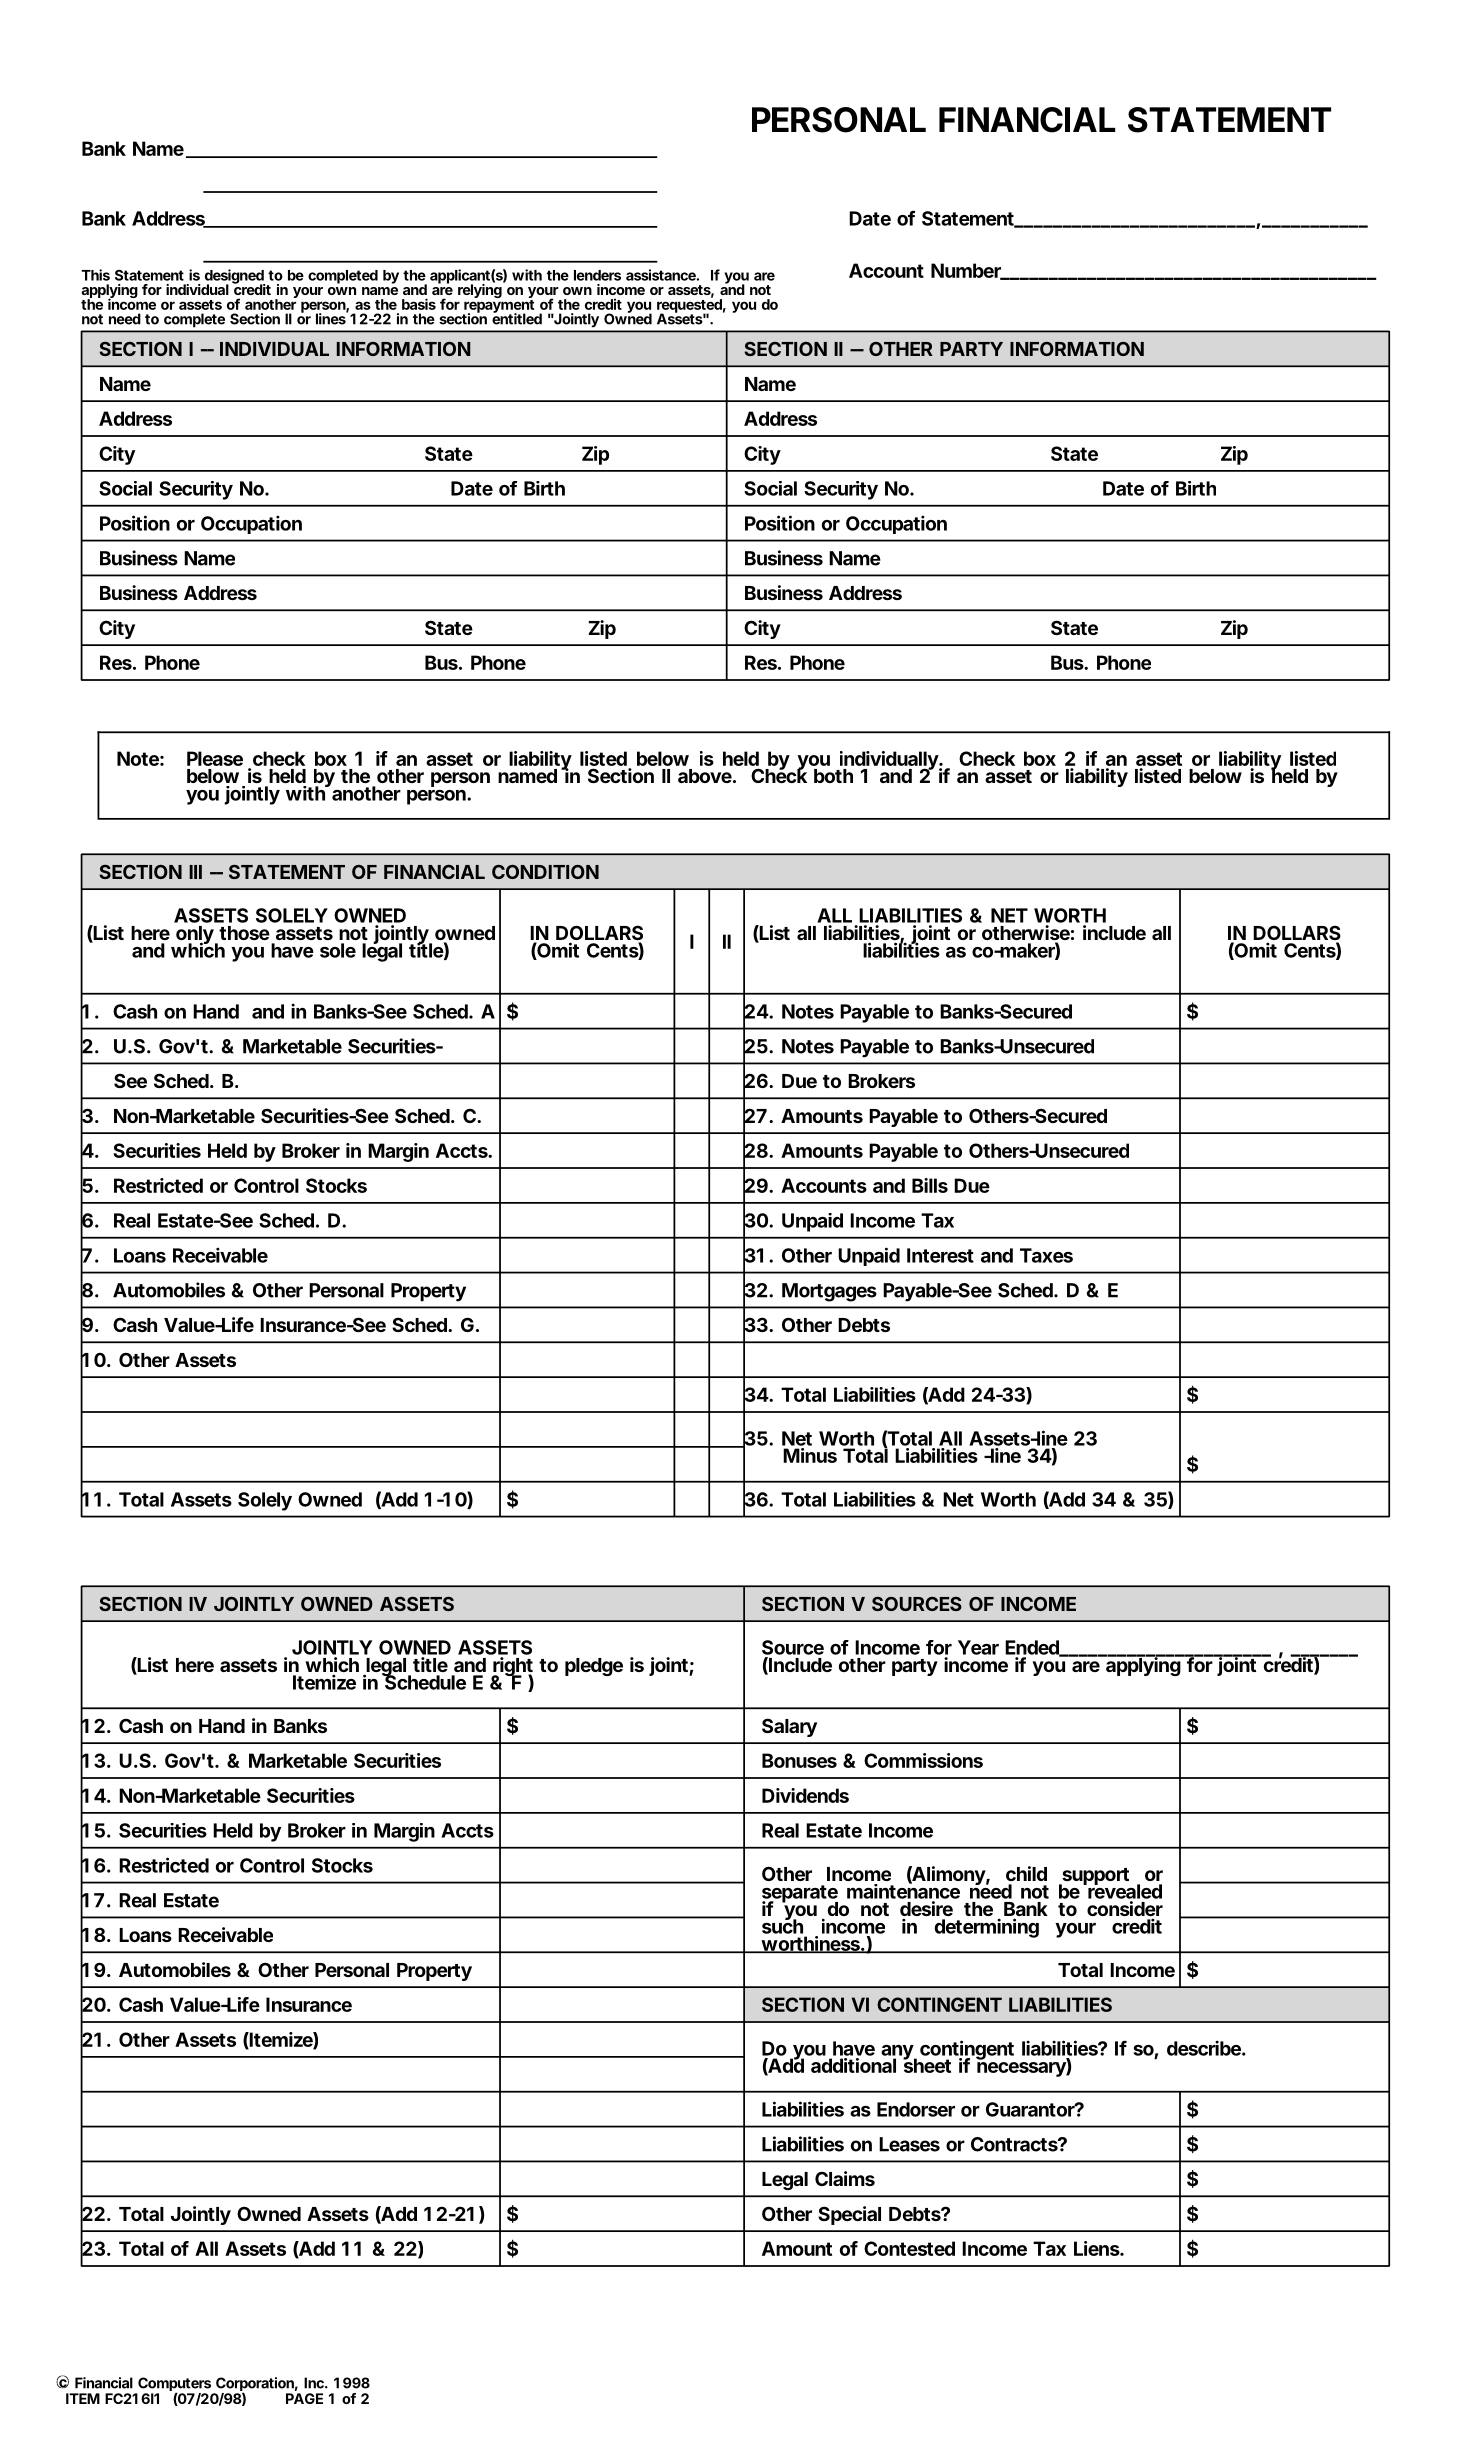 The height and width of the image is (2440, 1482). What do you see at coordinates (304, 2398) in the image?
I see `PAGE` at bounding box center [304, 2398].
